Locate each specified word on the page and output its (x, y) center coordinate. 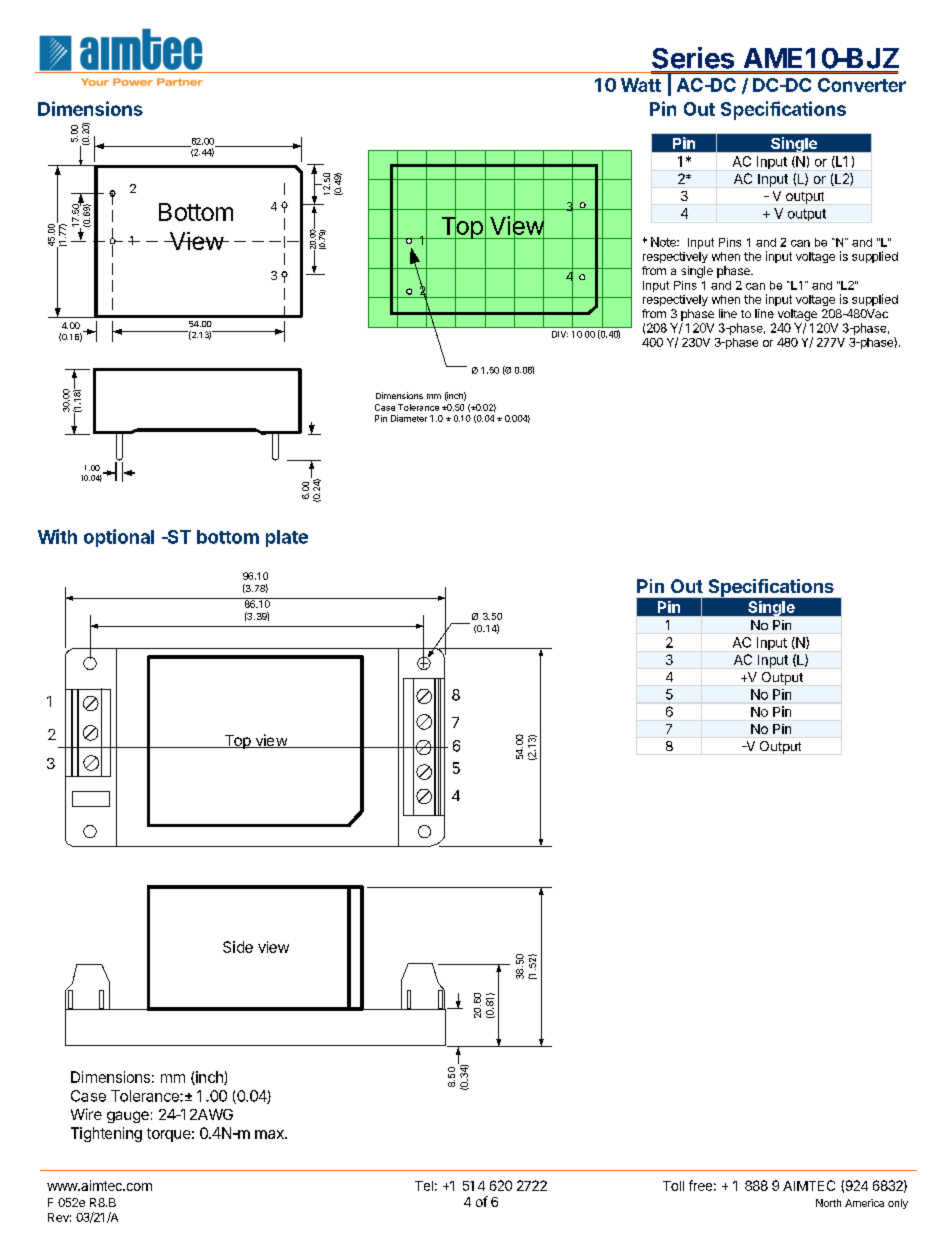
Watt (641, 85)
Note (664, 242)
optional (119, 538)
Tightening (106, 1134)
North (828, 1203)
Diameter (409, 418)
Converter (862, 85)
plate (287, 538)
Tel (424, 1186)
